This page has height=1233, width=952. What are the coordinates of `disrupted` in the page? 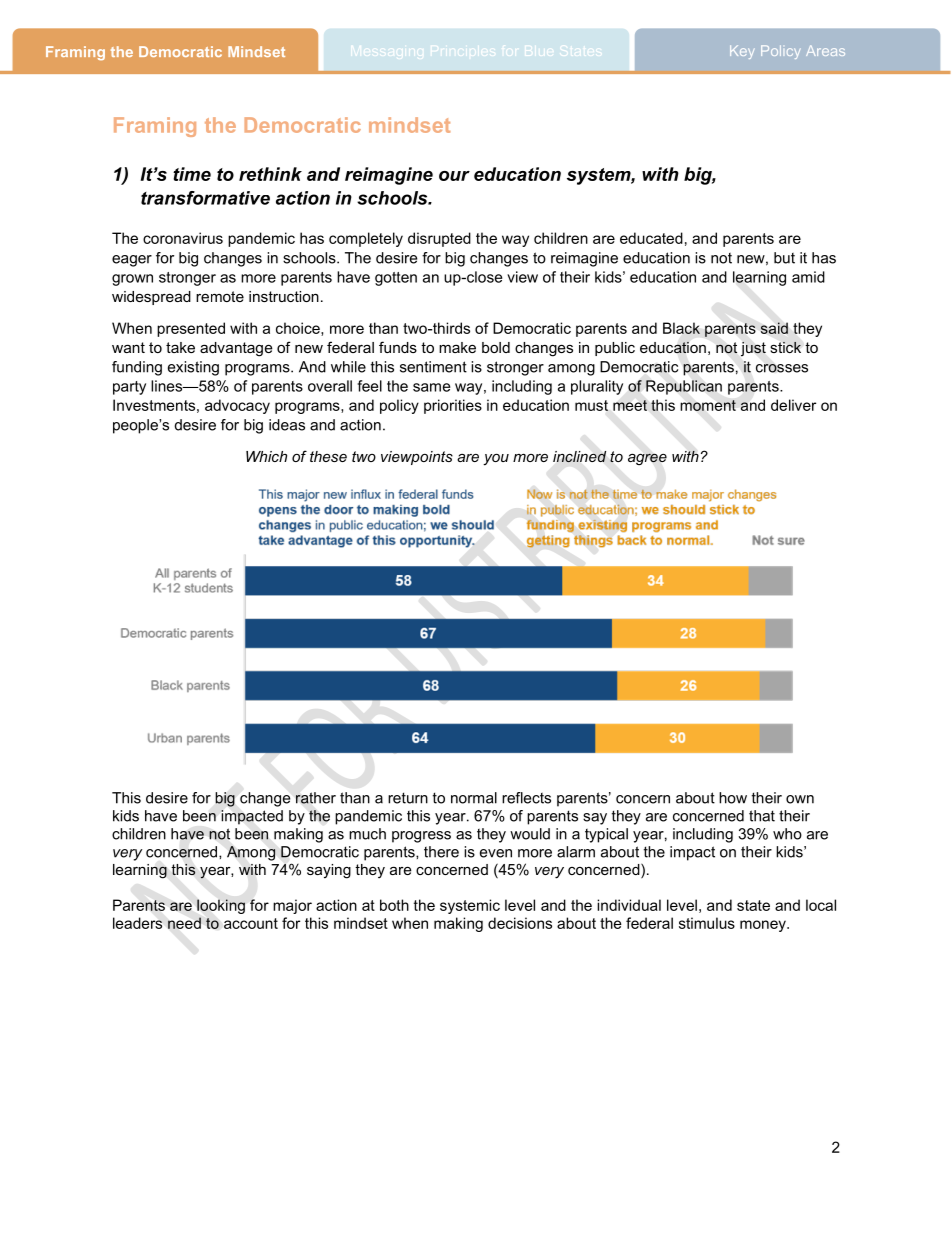 It's located at (439, 239).
